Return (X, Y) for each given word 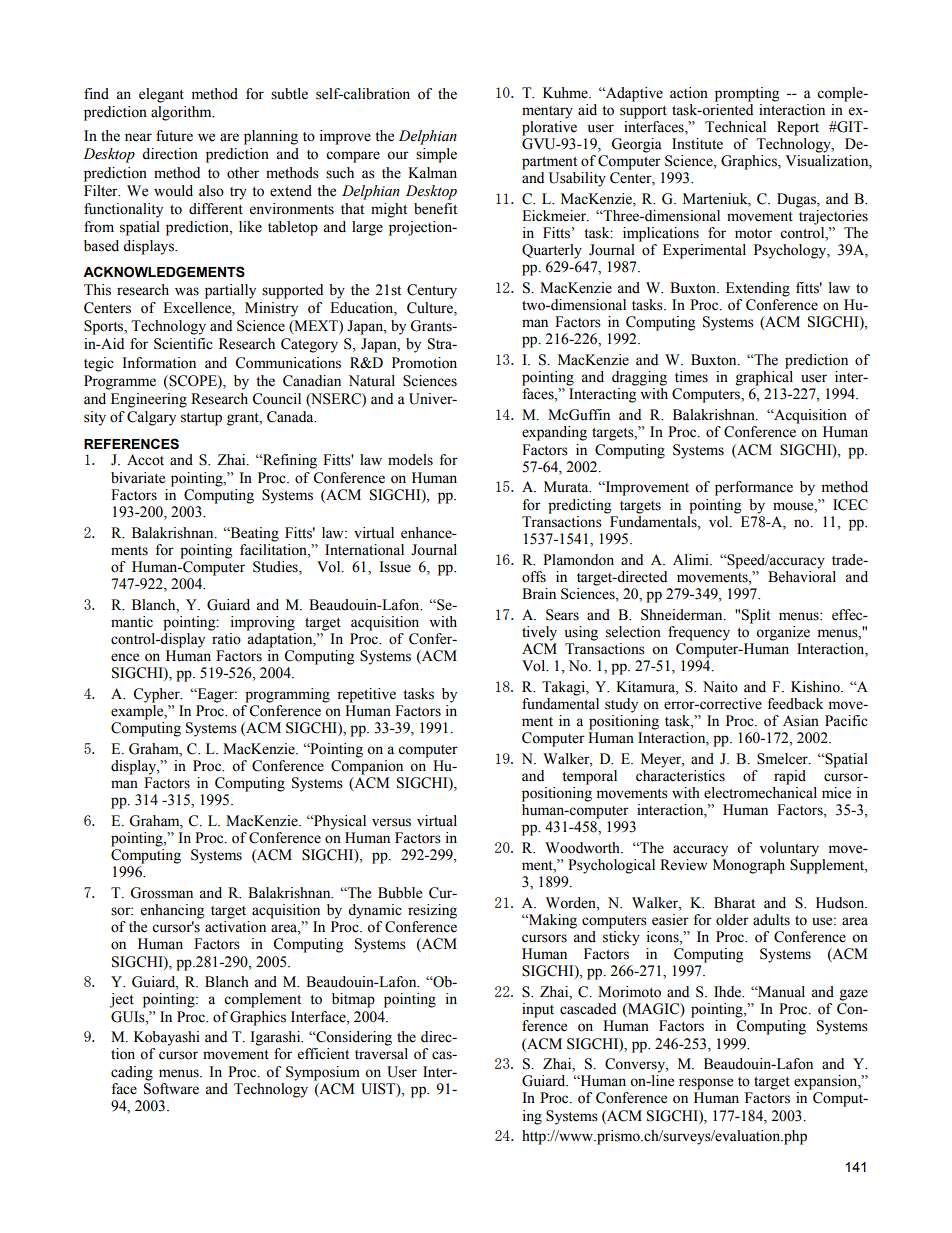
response (706, 1084)
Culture (431, 309)
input (538, 1010)
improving (263, 623)
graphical (764, 378)
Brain (539, 594)
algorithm (182, 113)
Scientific (183, 344)
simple (436, 155)
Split (756, 616)
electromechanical (760, 793)
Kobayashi (167, 1038)
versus (391, 822)
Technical (735, 127)
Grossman (161, 893)
